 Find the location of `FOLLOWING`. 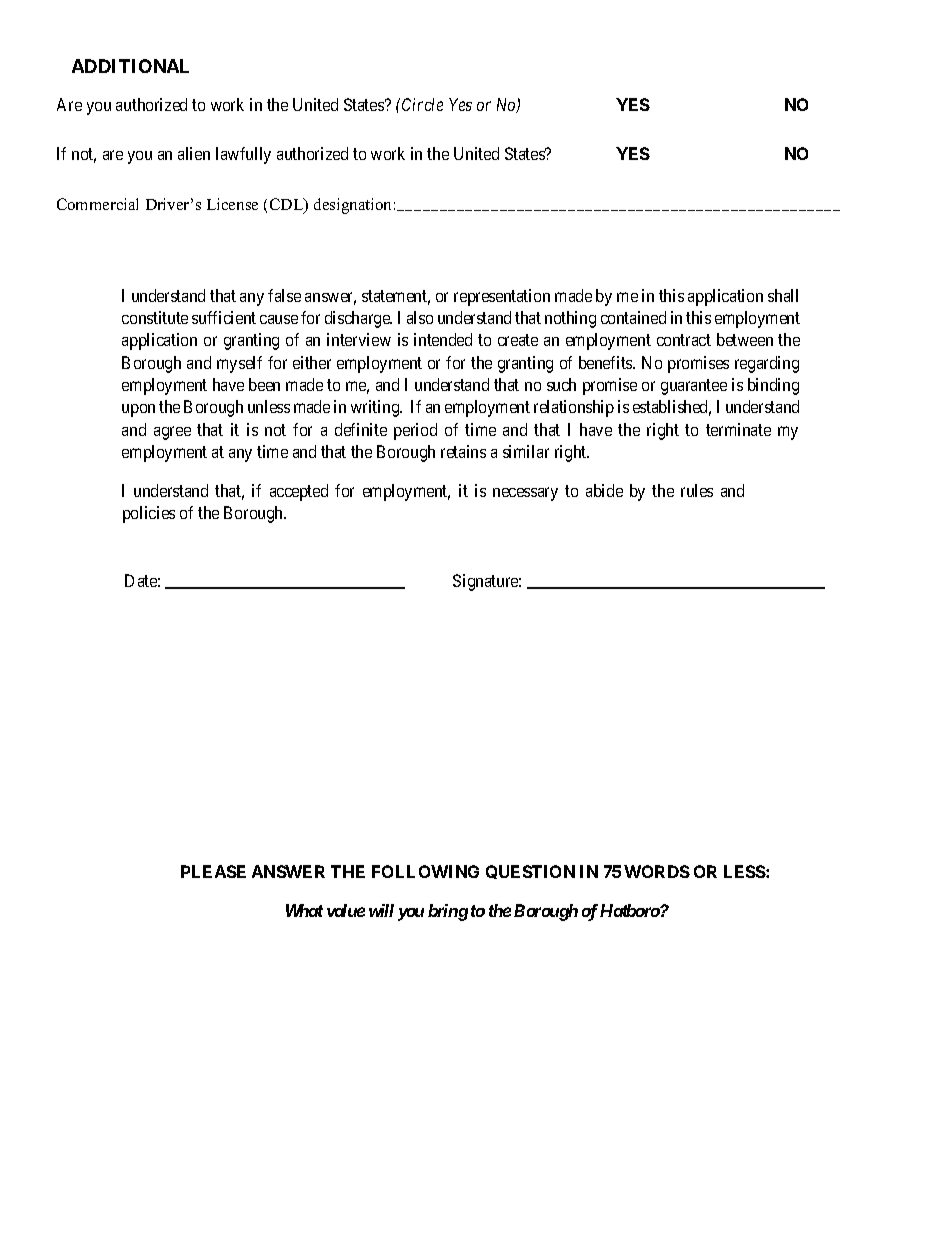

FOLLOWING is located at coordinates (425, 871).
